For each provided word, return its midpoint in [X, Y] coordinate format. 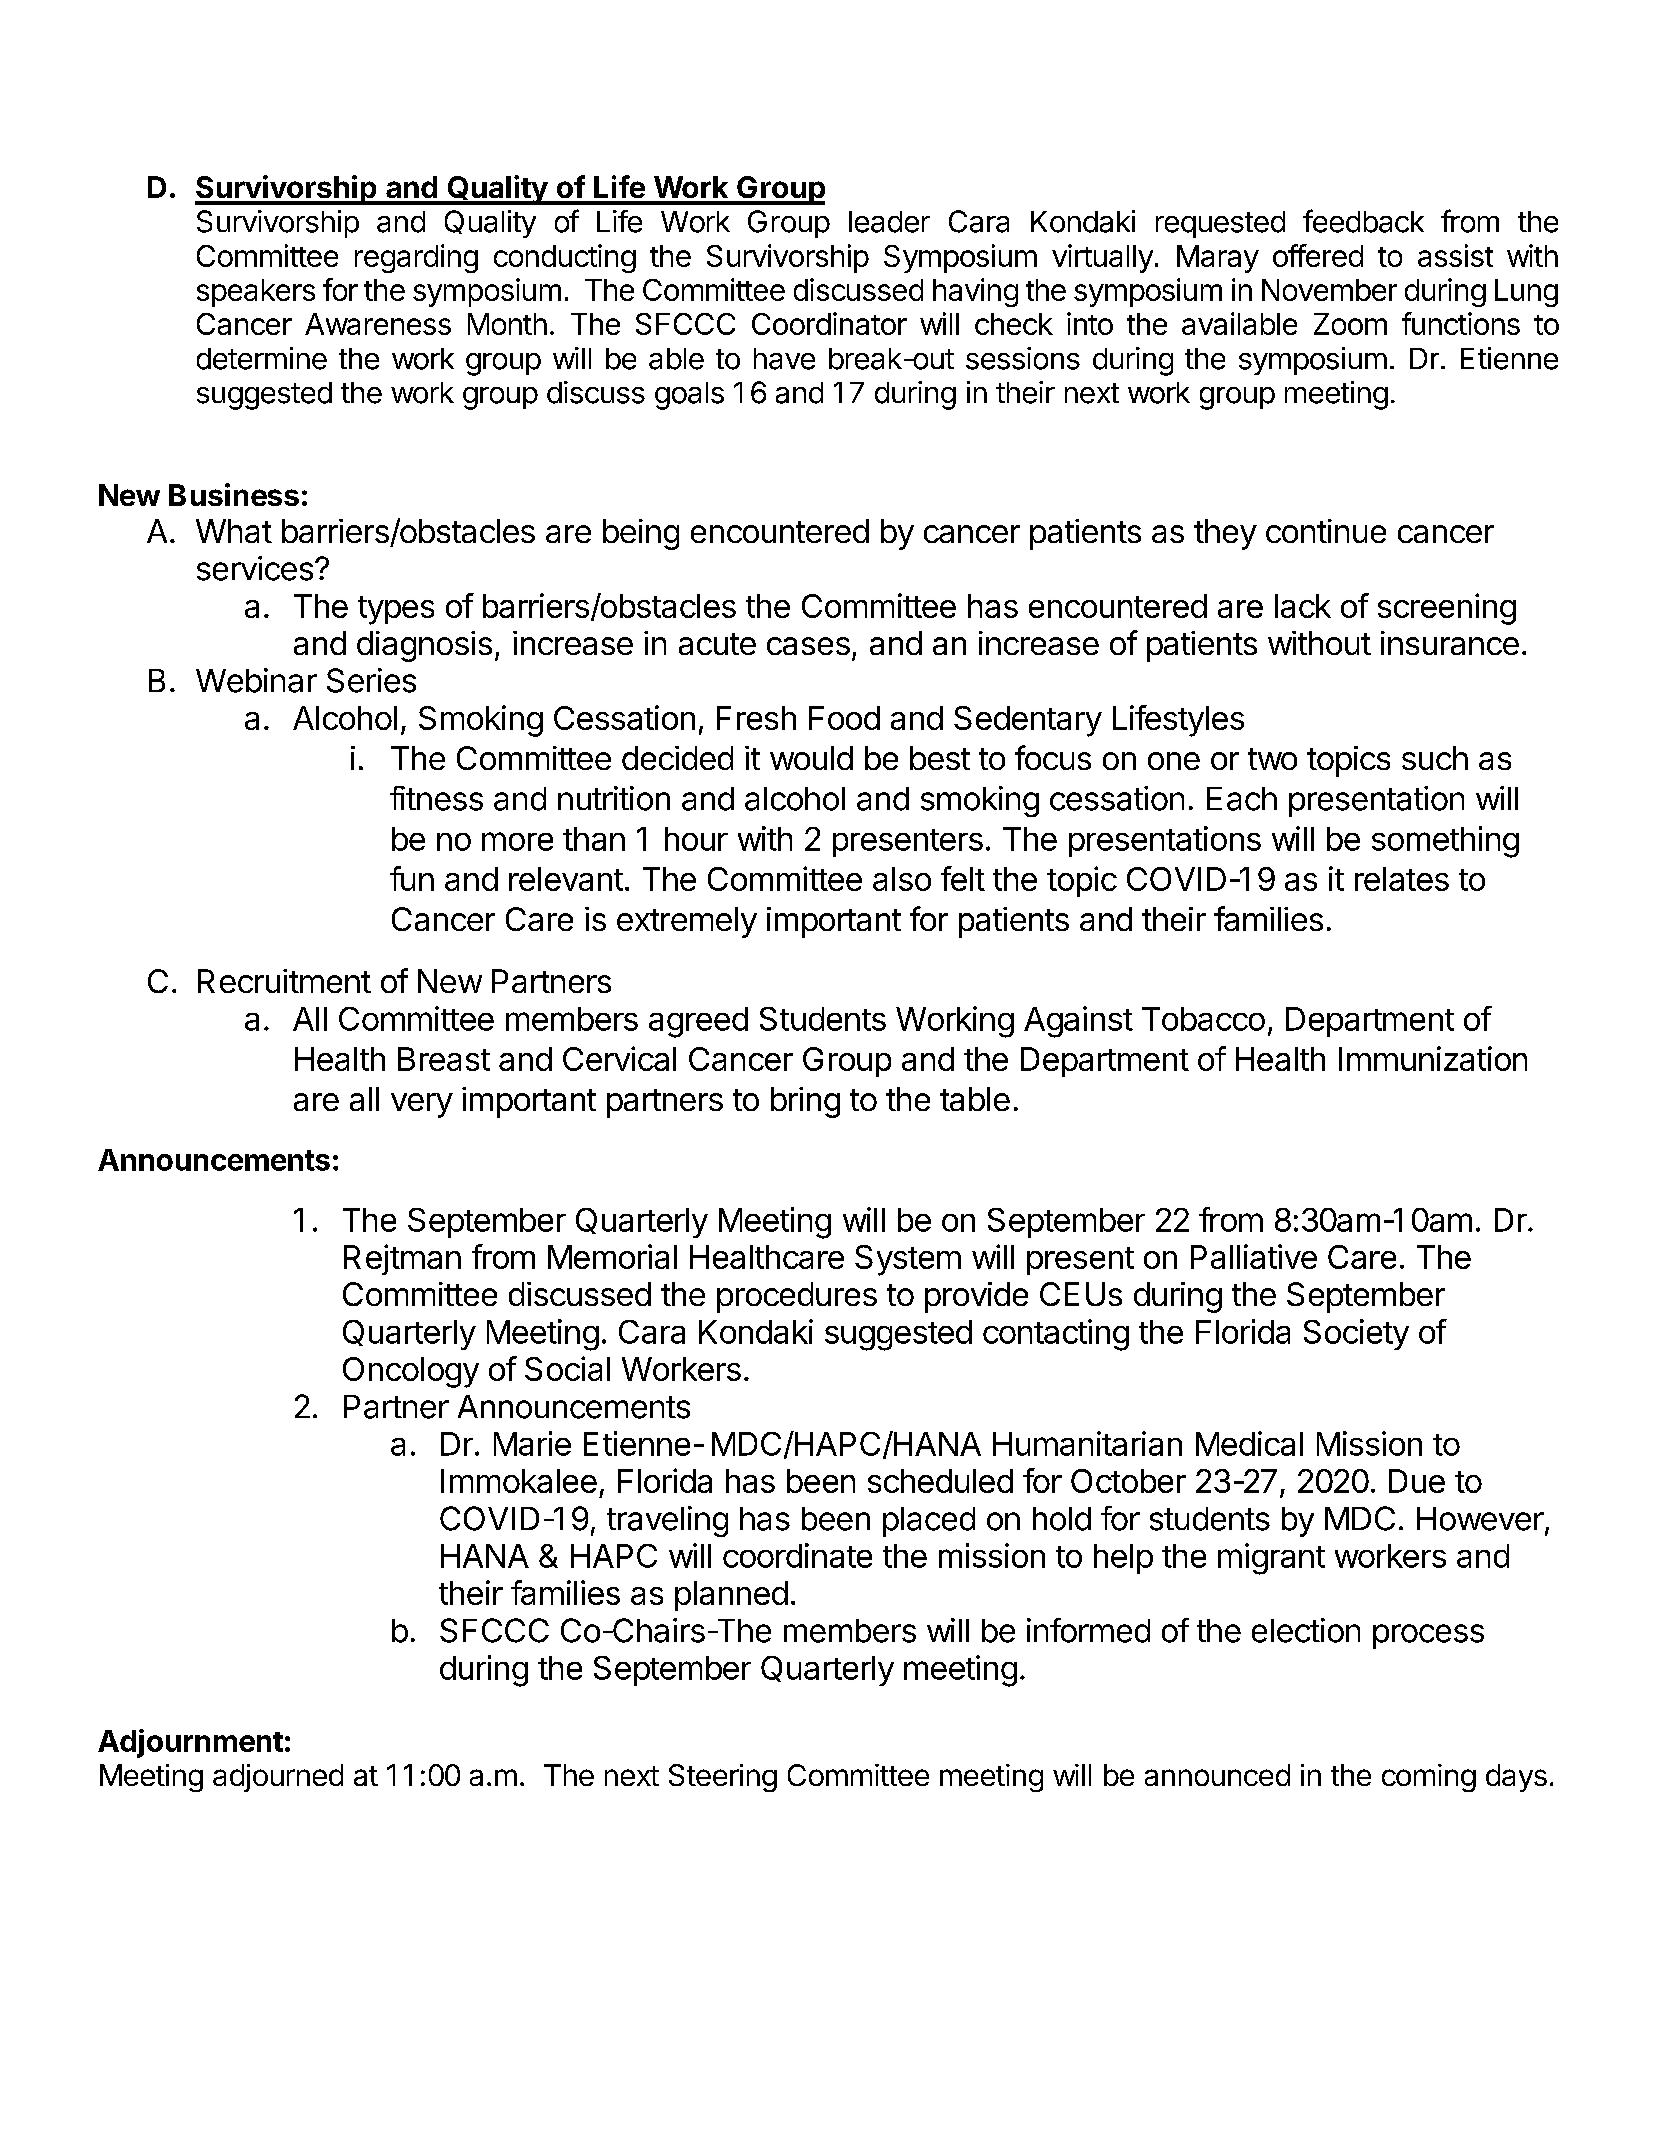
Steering [723, 1778]
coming [1429, 1778]
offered [1318, 255]
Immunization [1433, 1058]
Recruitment [284, 981]
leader [889, 222]
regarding [416, 258]
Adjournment [190, 1743]
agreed [698, 1022]
